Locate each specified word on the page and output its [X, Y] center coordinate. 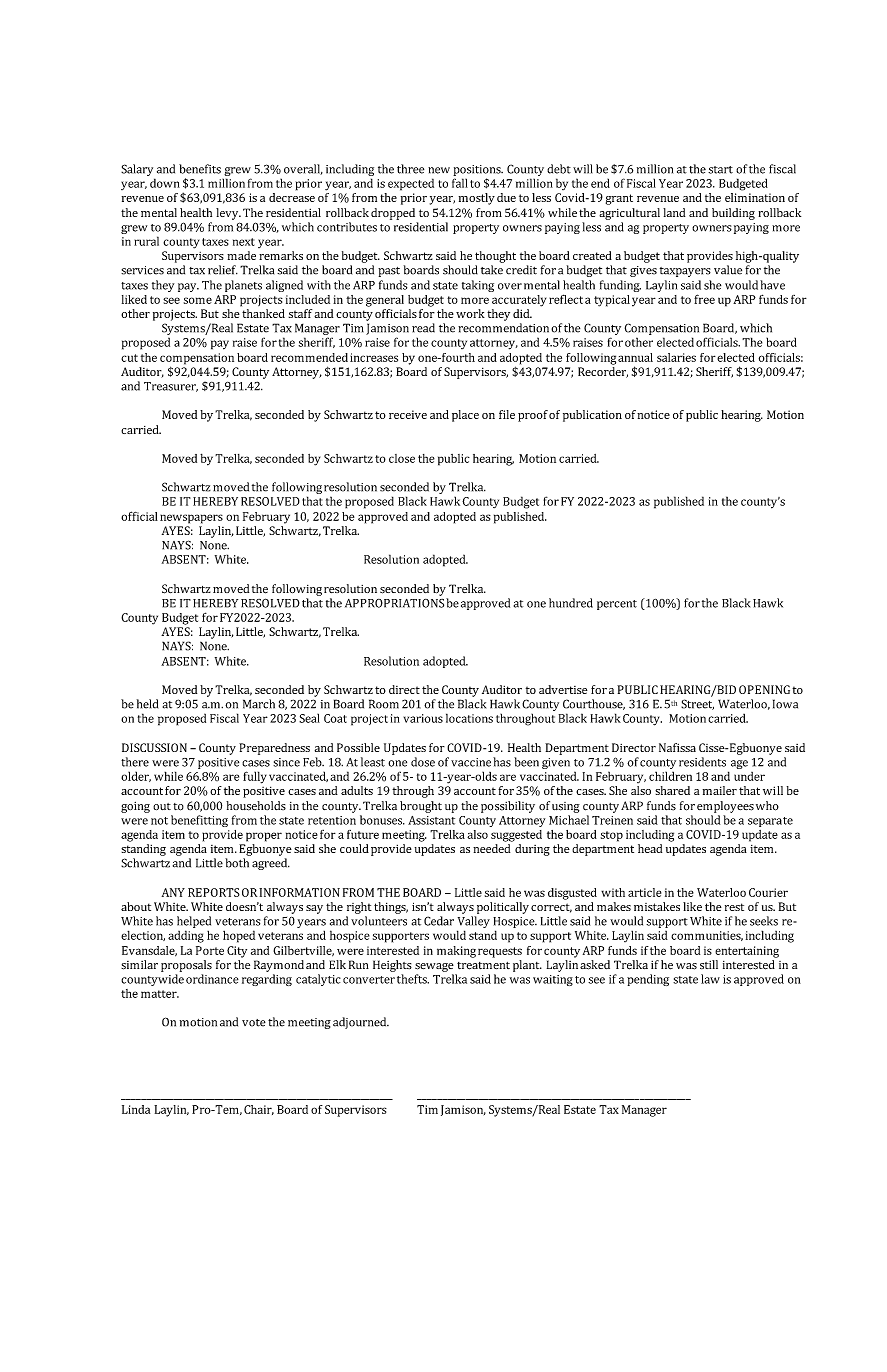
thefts [413, 979]
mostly [477, 199]
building [733, 214]
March [259, 704]
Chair [259, 1110]
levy [228, 214]
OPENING [764, 689]
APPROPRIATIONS [394, 603]
